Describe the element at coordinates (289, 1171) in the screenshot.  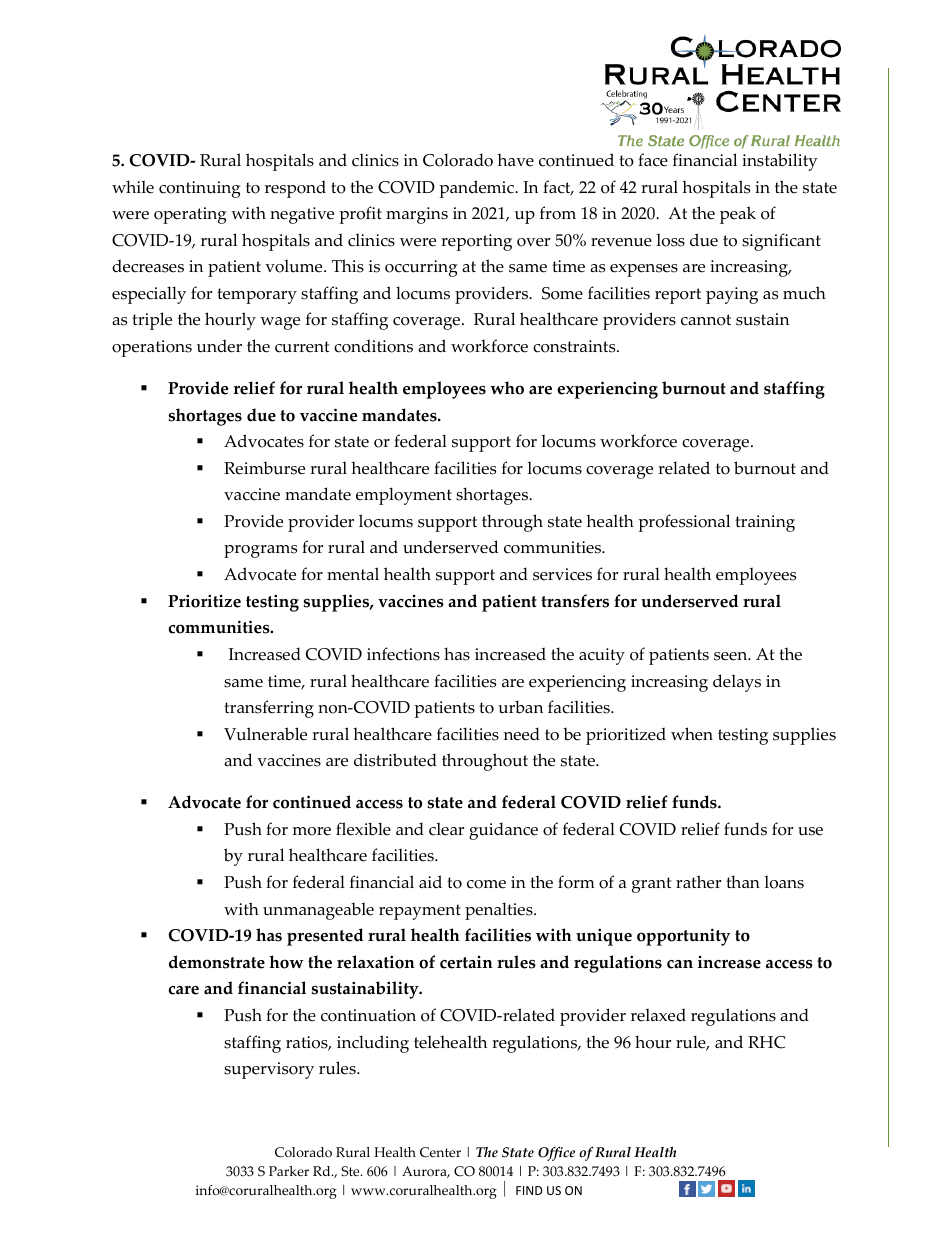
I see `Parker` at that location.
